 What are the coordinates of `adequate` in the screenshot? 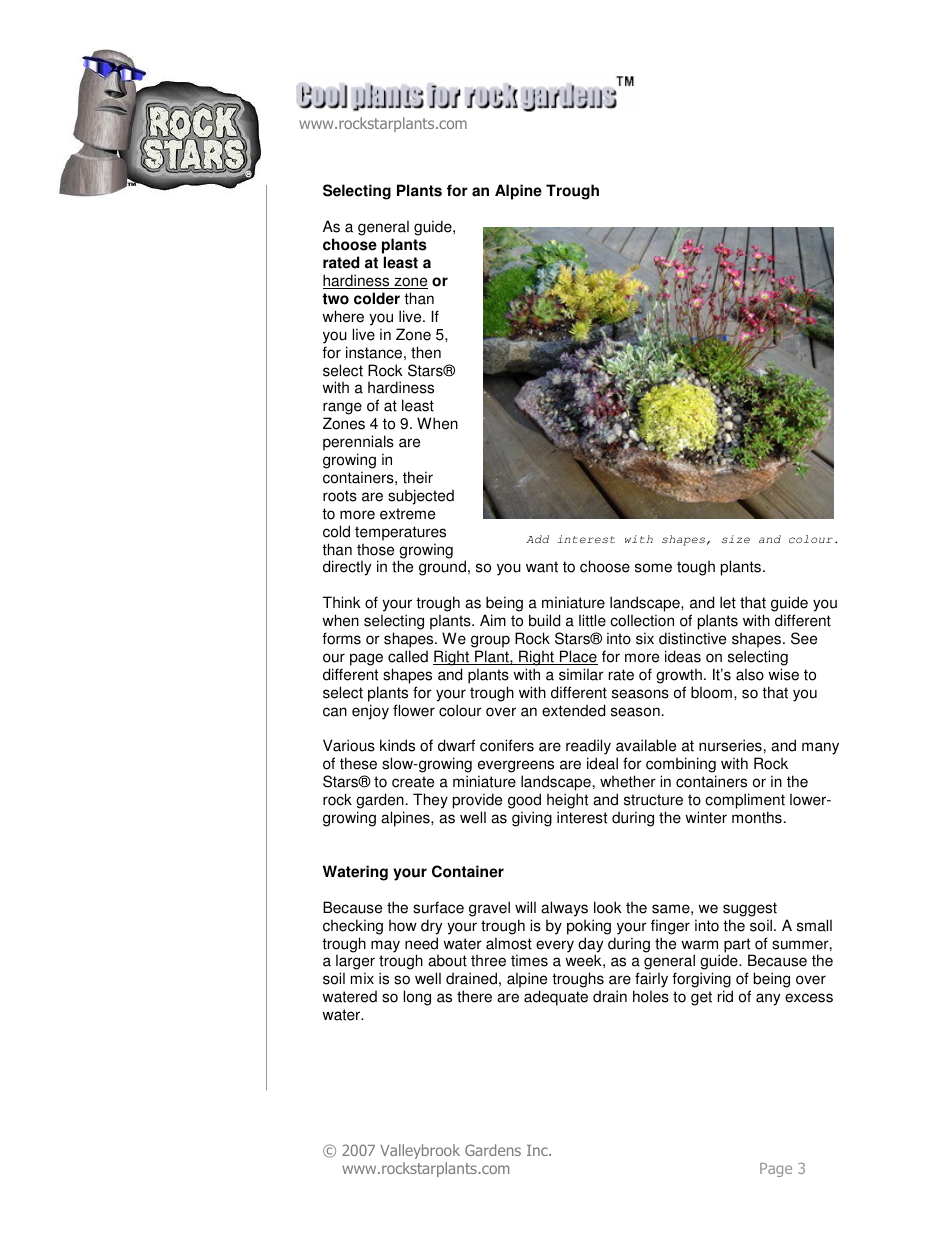 It's located at (556, 998).
